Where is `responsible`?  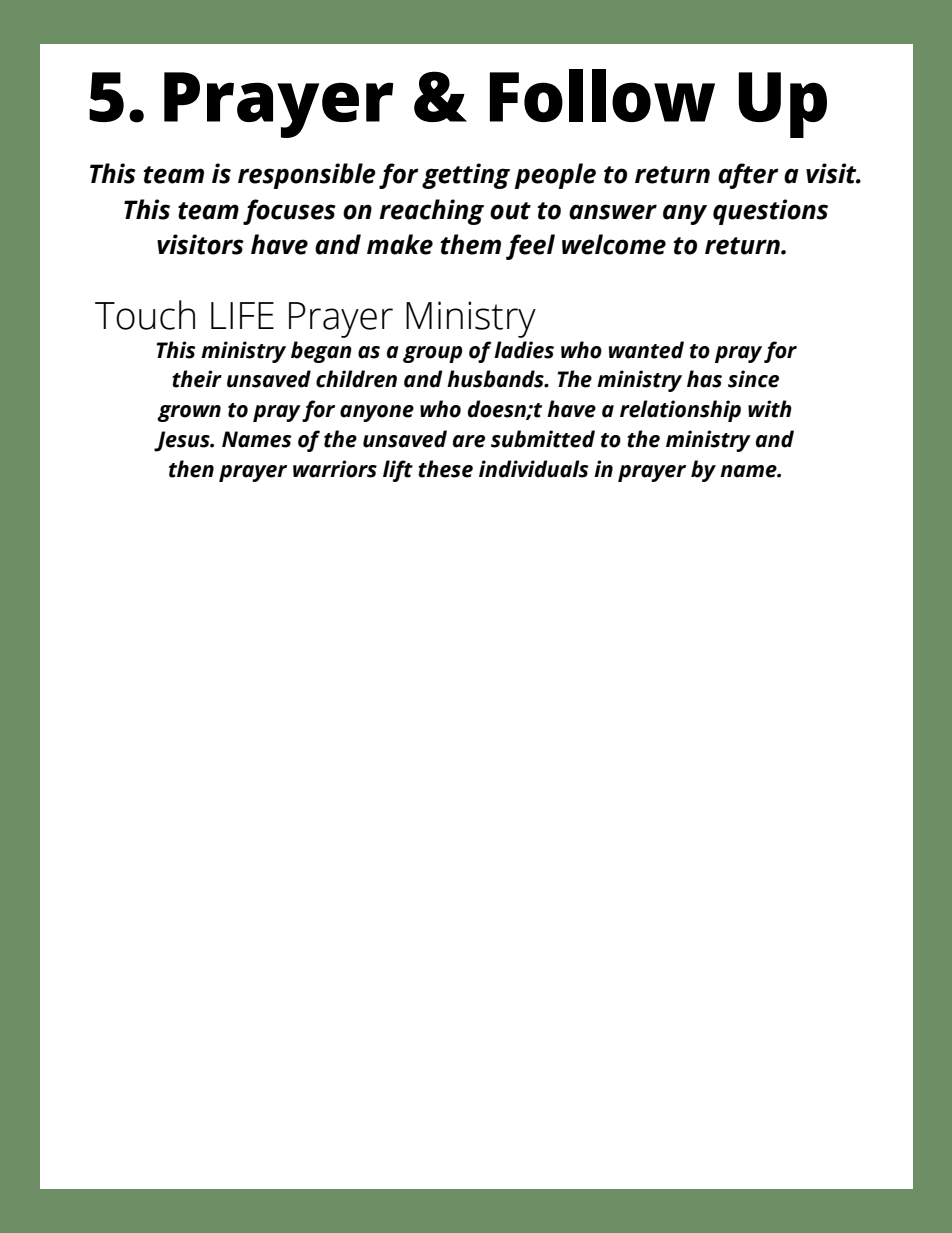 responsible is located at coordinates (307, 176).
